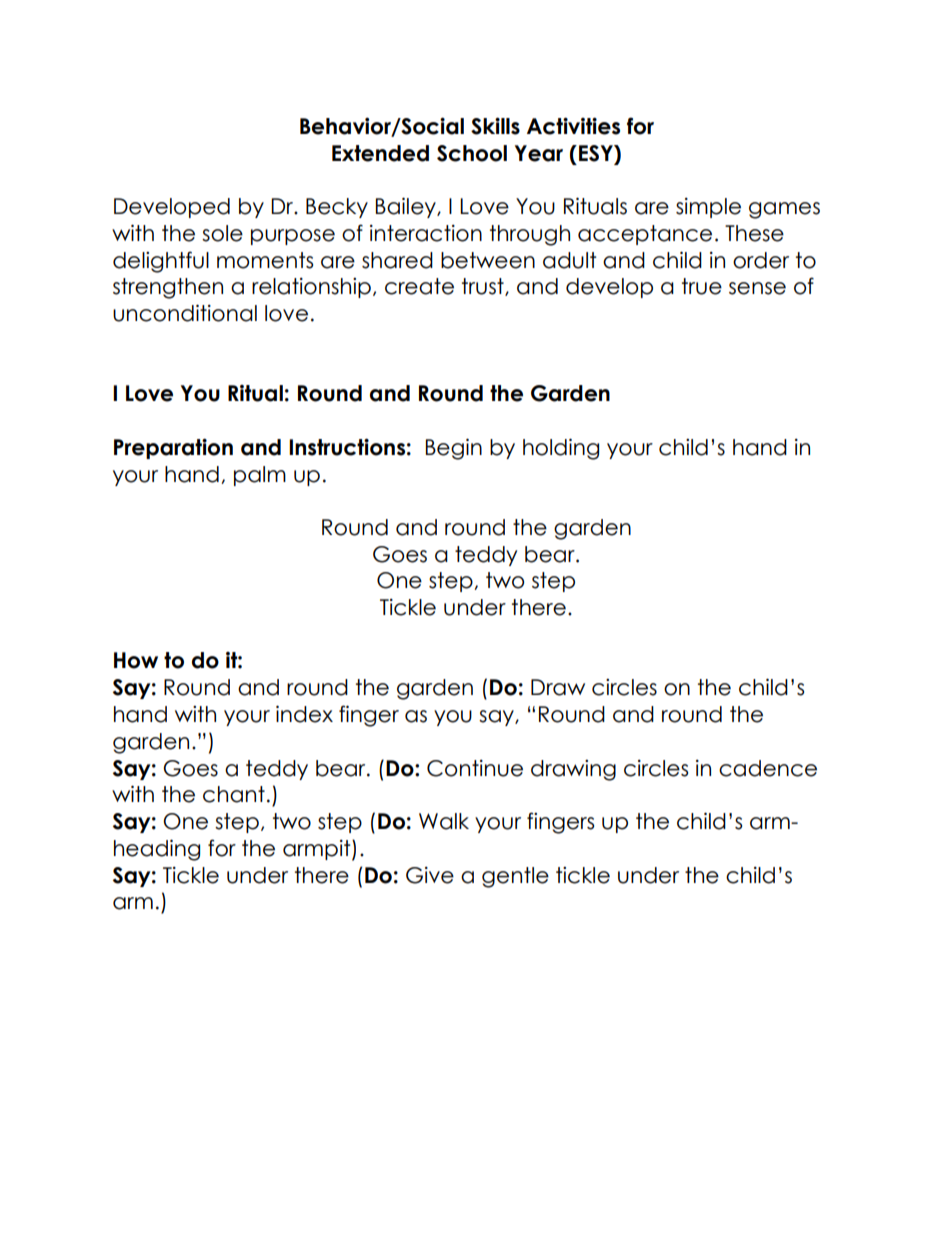  I want to click on simple, so click(708, 208).
